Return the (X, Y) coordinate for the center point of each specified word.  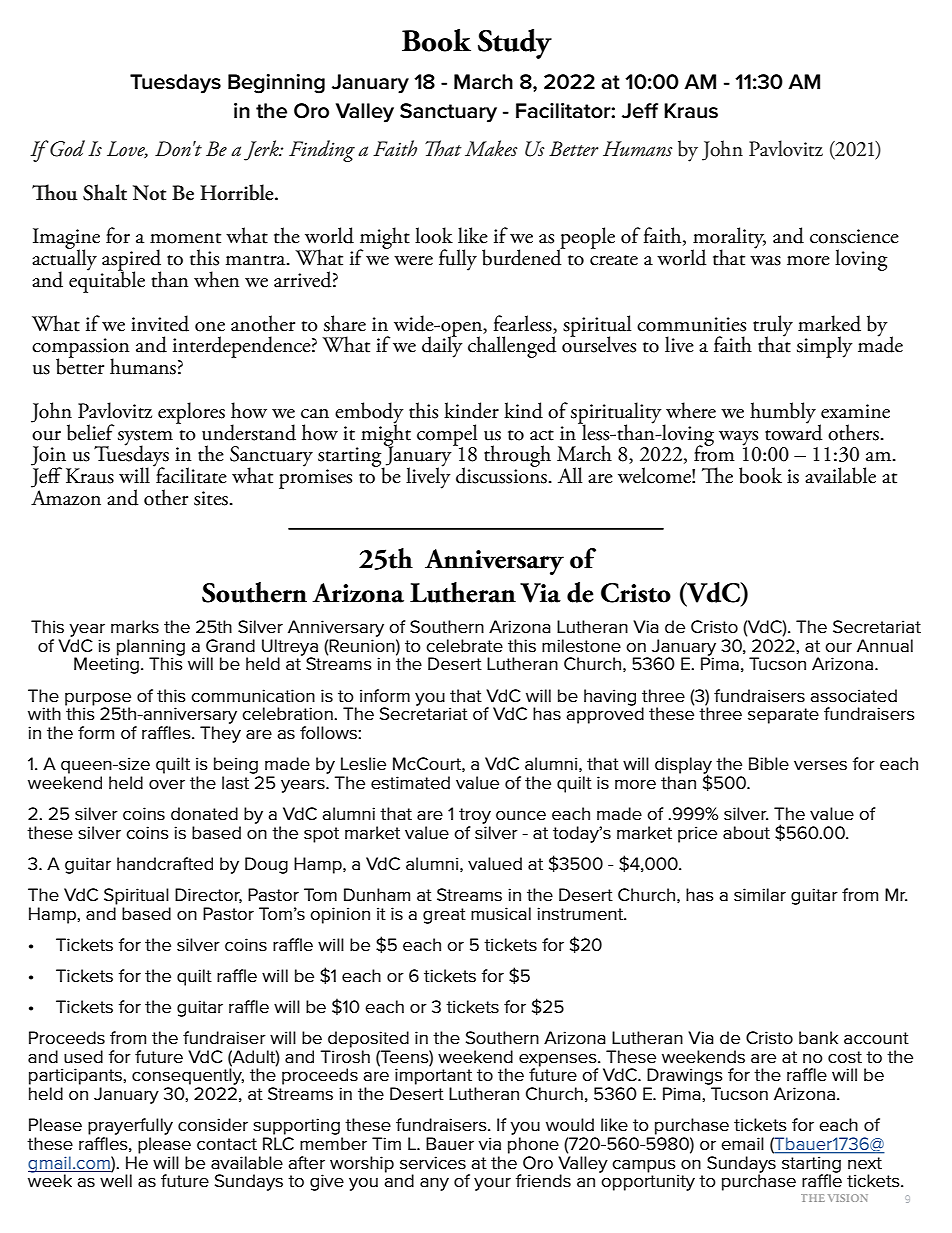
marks (135, 627)
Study (515, 44)
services (433, 1163)
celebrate (464, 646)
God (67, 148)
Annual (885, 646)
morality (728, 239)
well (116, 1180)
